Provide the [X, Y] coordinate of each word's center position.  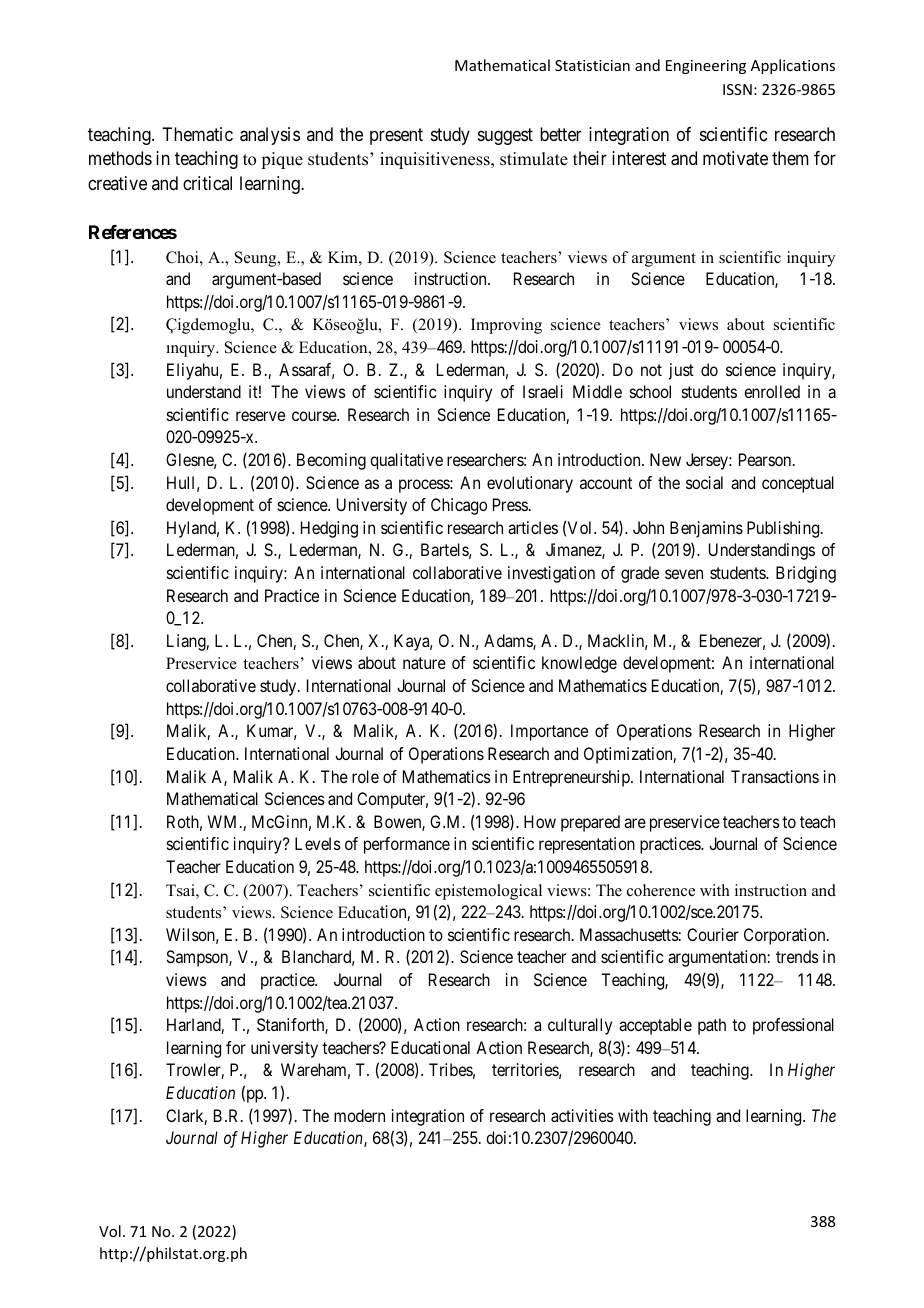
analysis [270, 136]
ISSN [737, 89]
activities [582, 1115]
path [712, 1026]
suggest [505, 136]
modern [359, 1115]
